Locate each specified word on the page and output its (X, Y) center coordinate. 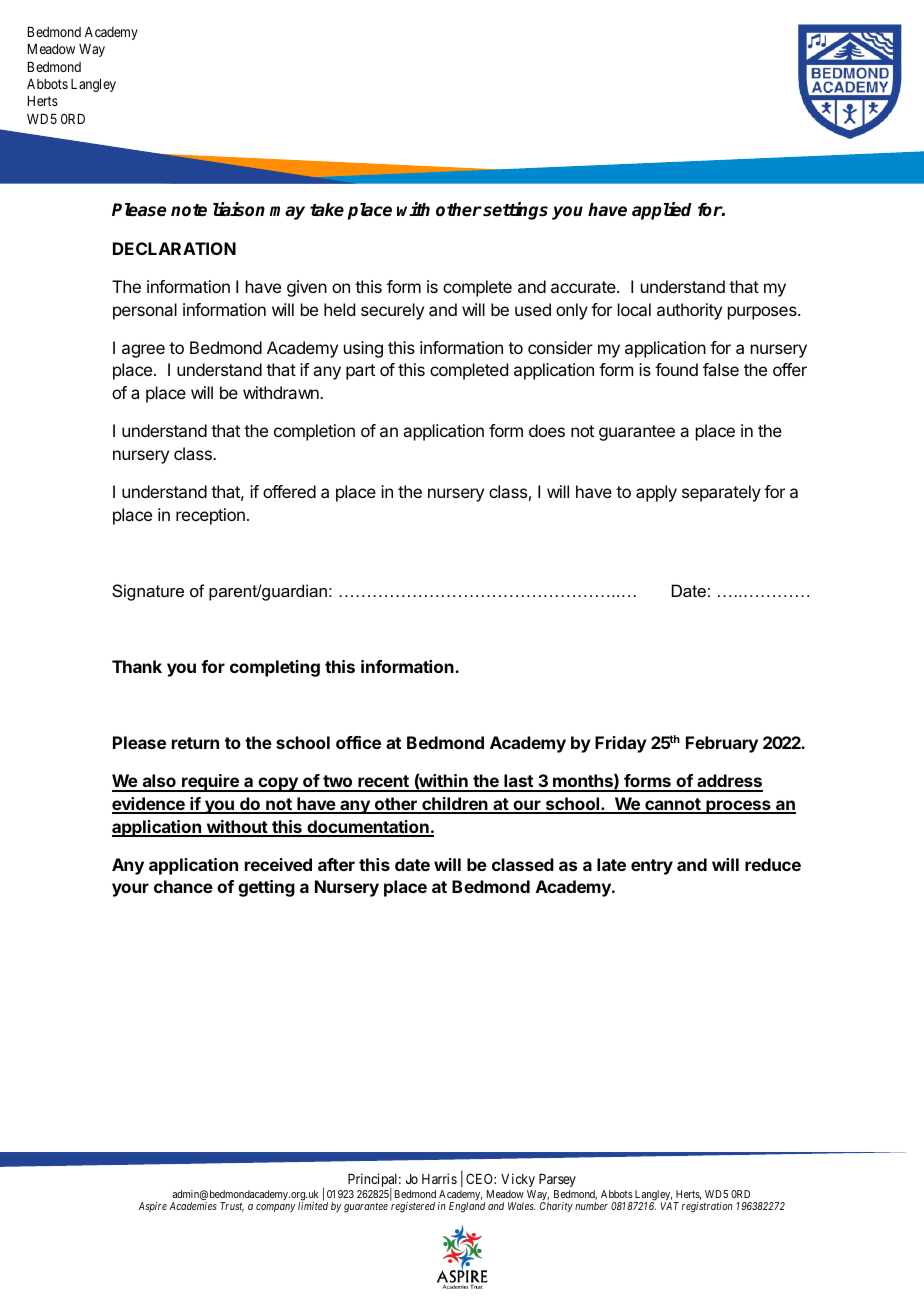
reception (210, 516)
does (547, 430)
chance (183, 886)
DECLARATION (174, 248)
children (455, 805)
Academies (193, 1206)
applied (662, 211)
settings (514, 211)
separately (721, 493)
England (467, 1207)
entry (652, 867)
